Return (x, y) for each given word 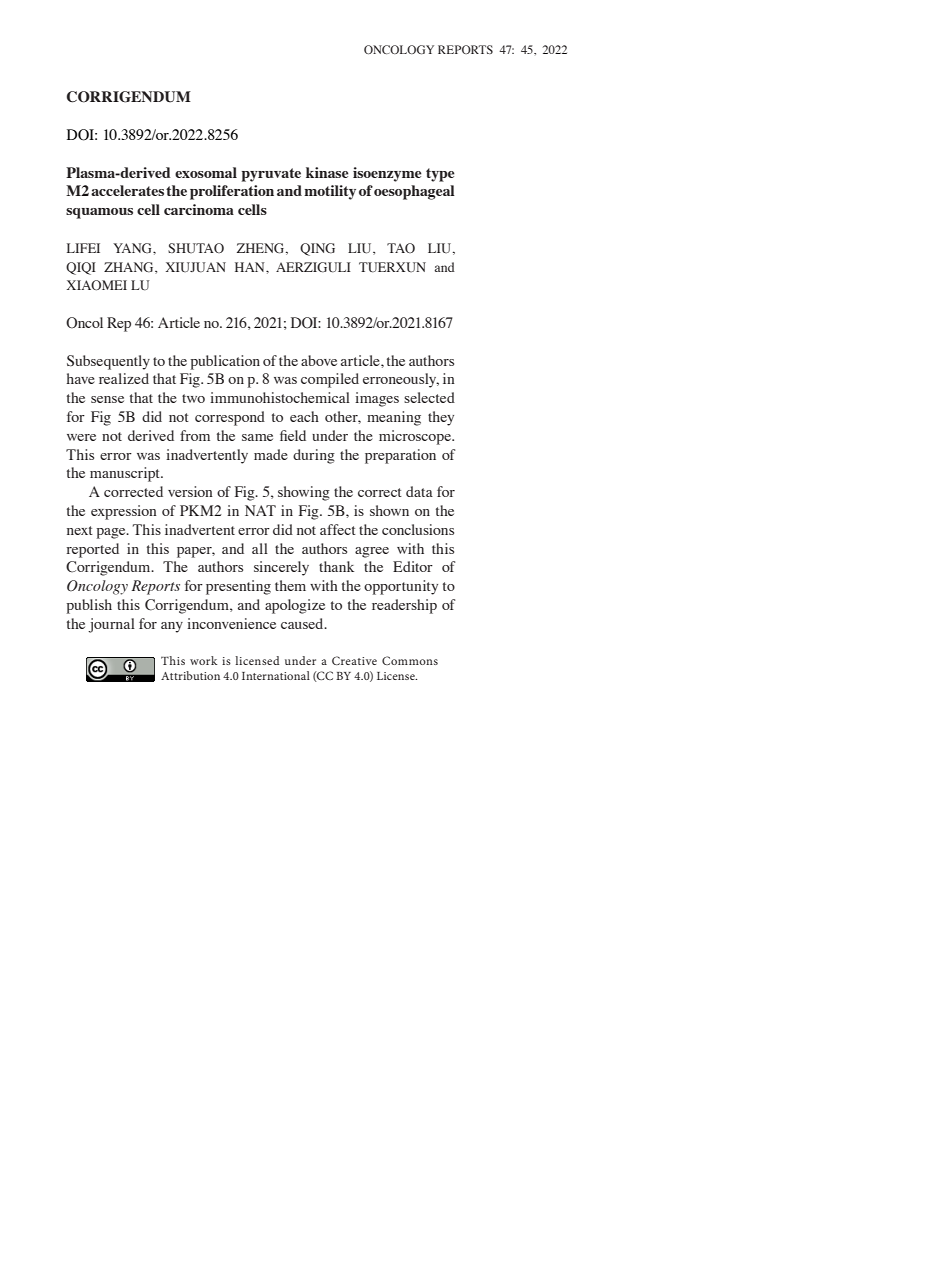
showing (304, 493)
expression (124, 512)
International (276, 675)
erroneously (401, 380)
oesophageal (414, 192)
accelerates (127, 190)
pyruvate (271, 175)
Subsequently (108, 362)
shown (389, 510)
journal (111, 625)
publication (225, 362)
